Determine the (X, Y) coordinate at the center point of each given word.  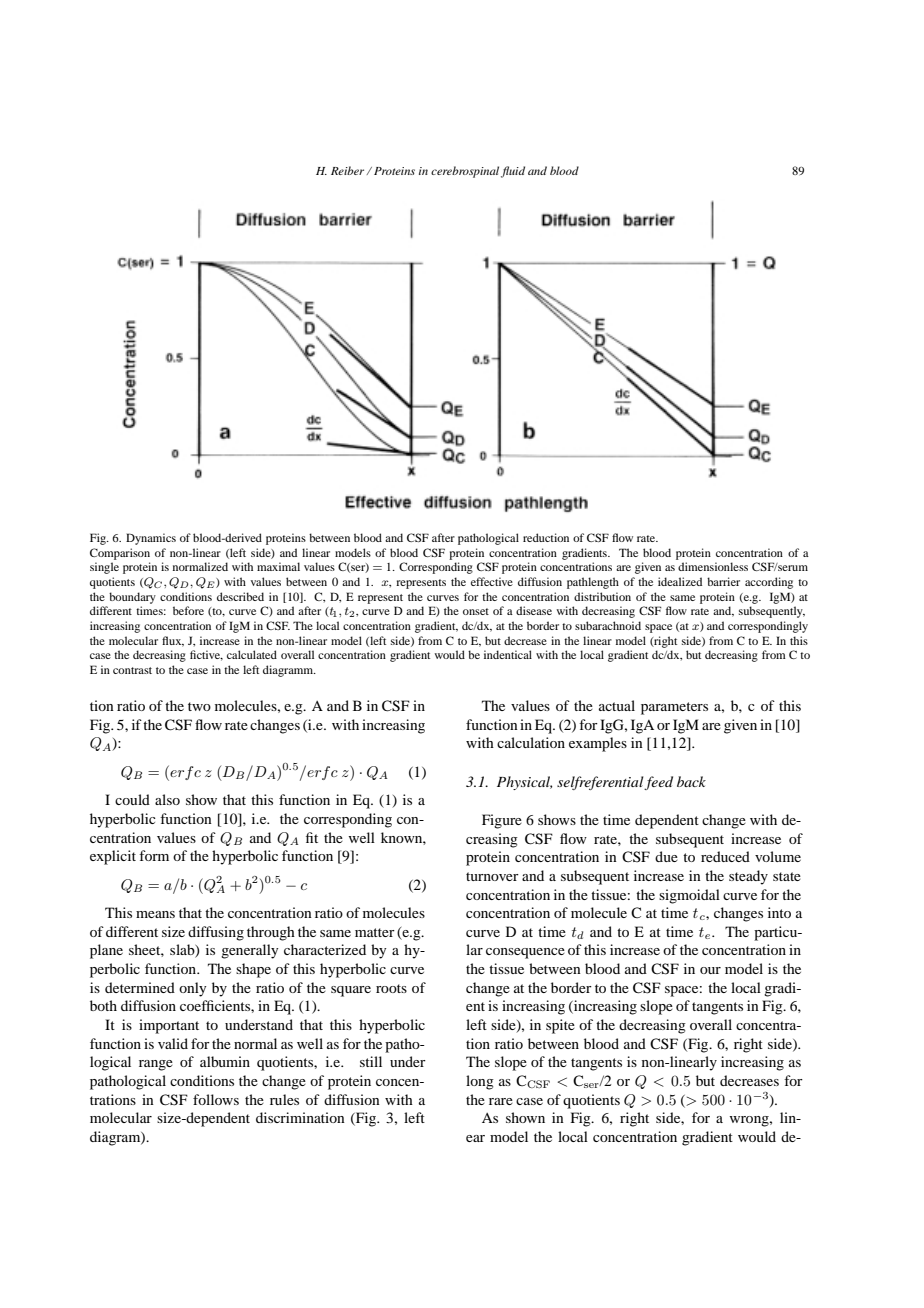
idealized (680, 581)
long (480, 1082)
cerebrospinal (465, 172)
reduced (725, 856)
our (710, 970)
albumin (225, 1061)
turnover (492, 876)
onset (476, 611)
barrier (723, 581)
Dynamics (151, 539)
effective (492, 581)
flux (173, 641)
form (154, 855)
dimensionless (713, 566)
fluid (513, 172)
